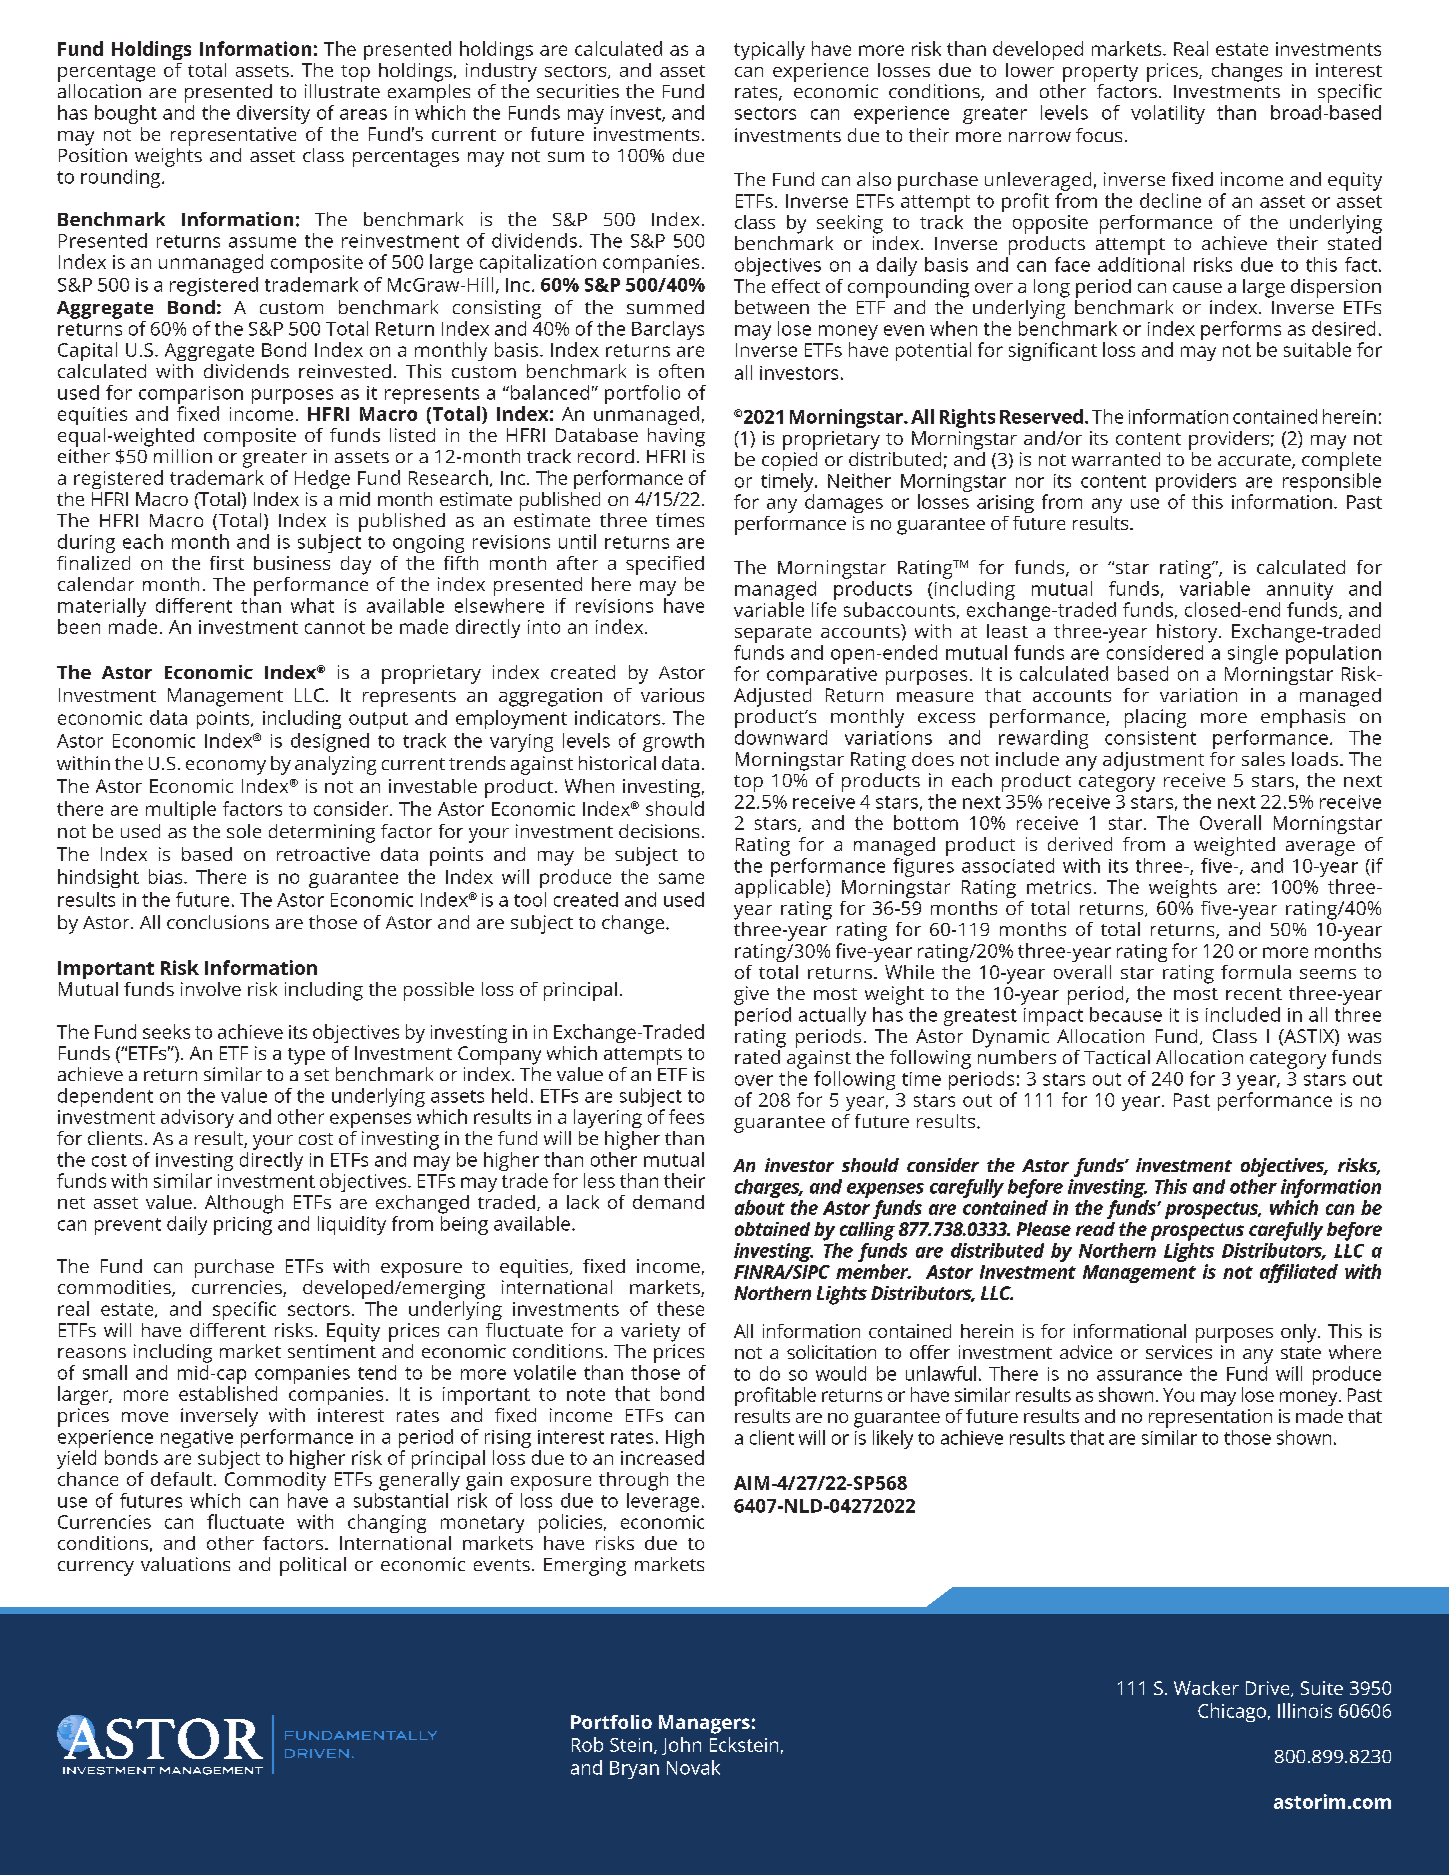  What do you see at coordinates (1168, 114) in the image?
I see `volatility` at bounding box center [1168, 114].
